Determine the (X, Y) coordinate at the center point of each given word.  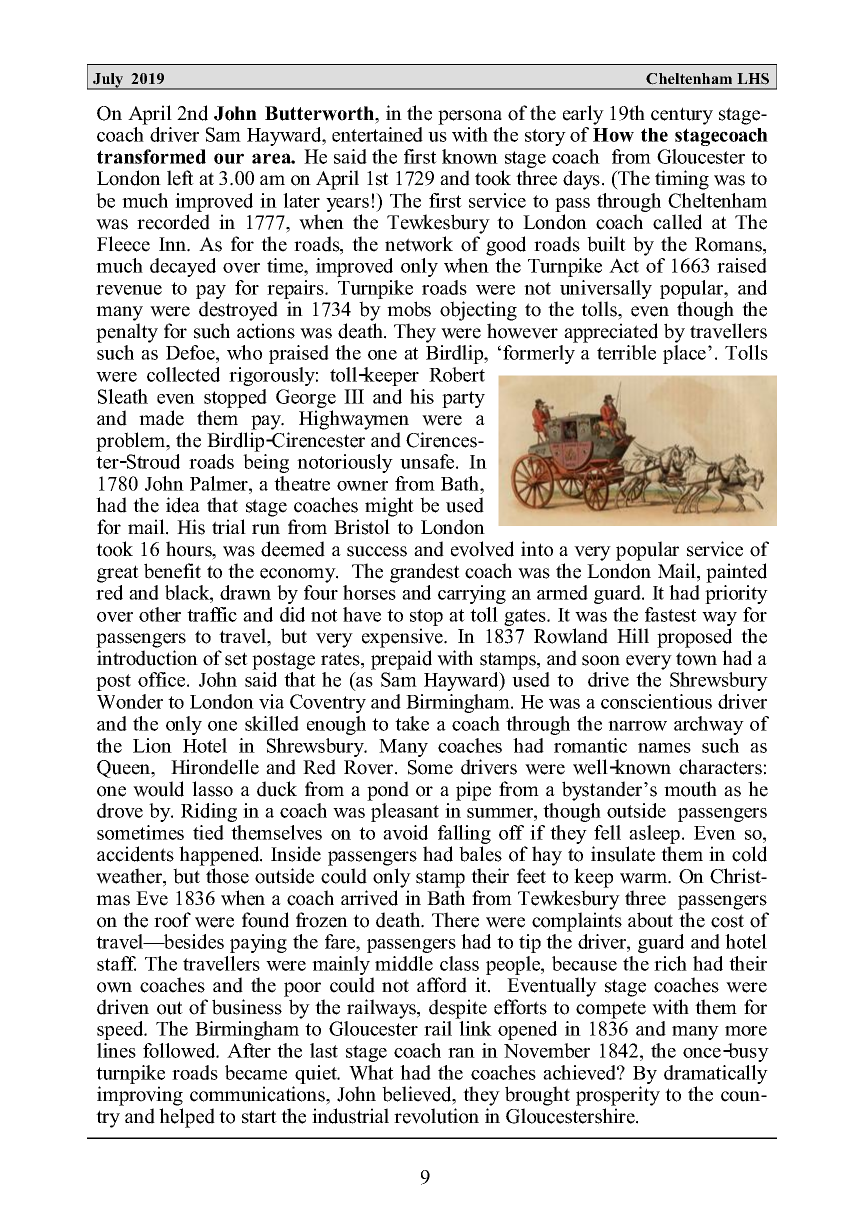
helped (187, 1118)
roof (172, 920)
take (412, 723)
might (389, 507)
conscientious (656, 701)
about (650, 920)
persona (470, 117)
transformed (151, 156)
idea (183, 505)
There (455, 920)
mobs (409, 309)
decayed (183, 267)
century (682, 116)
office (163, 679)
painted (736, 573)
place (686, 354)
